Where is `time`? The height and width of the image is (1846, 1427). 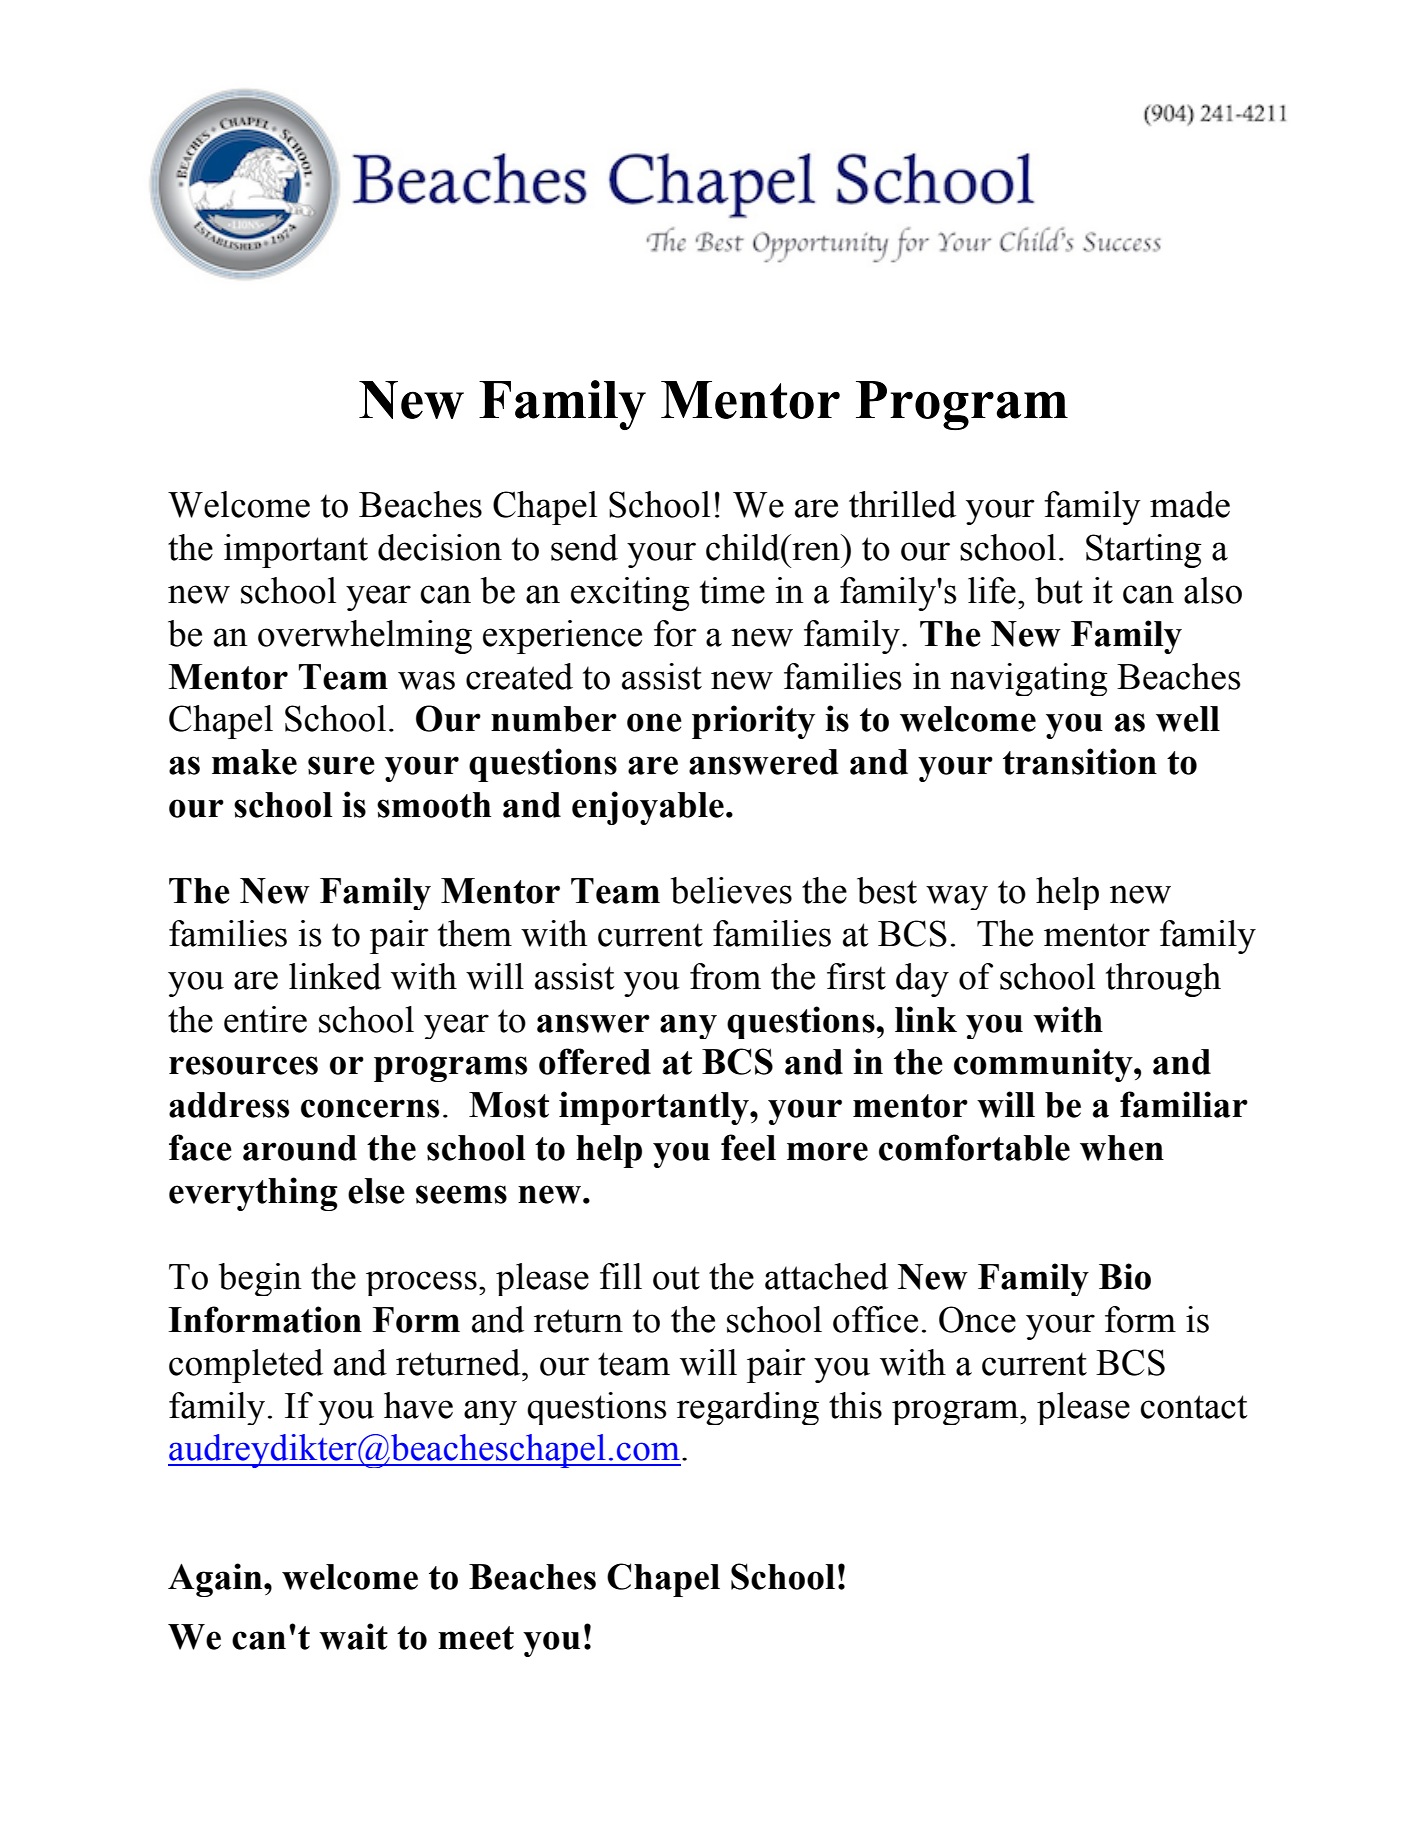 time is located at coordinates (732, 590).
